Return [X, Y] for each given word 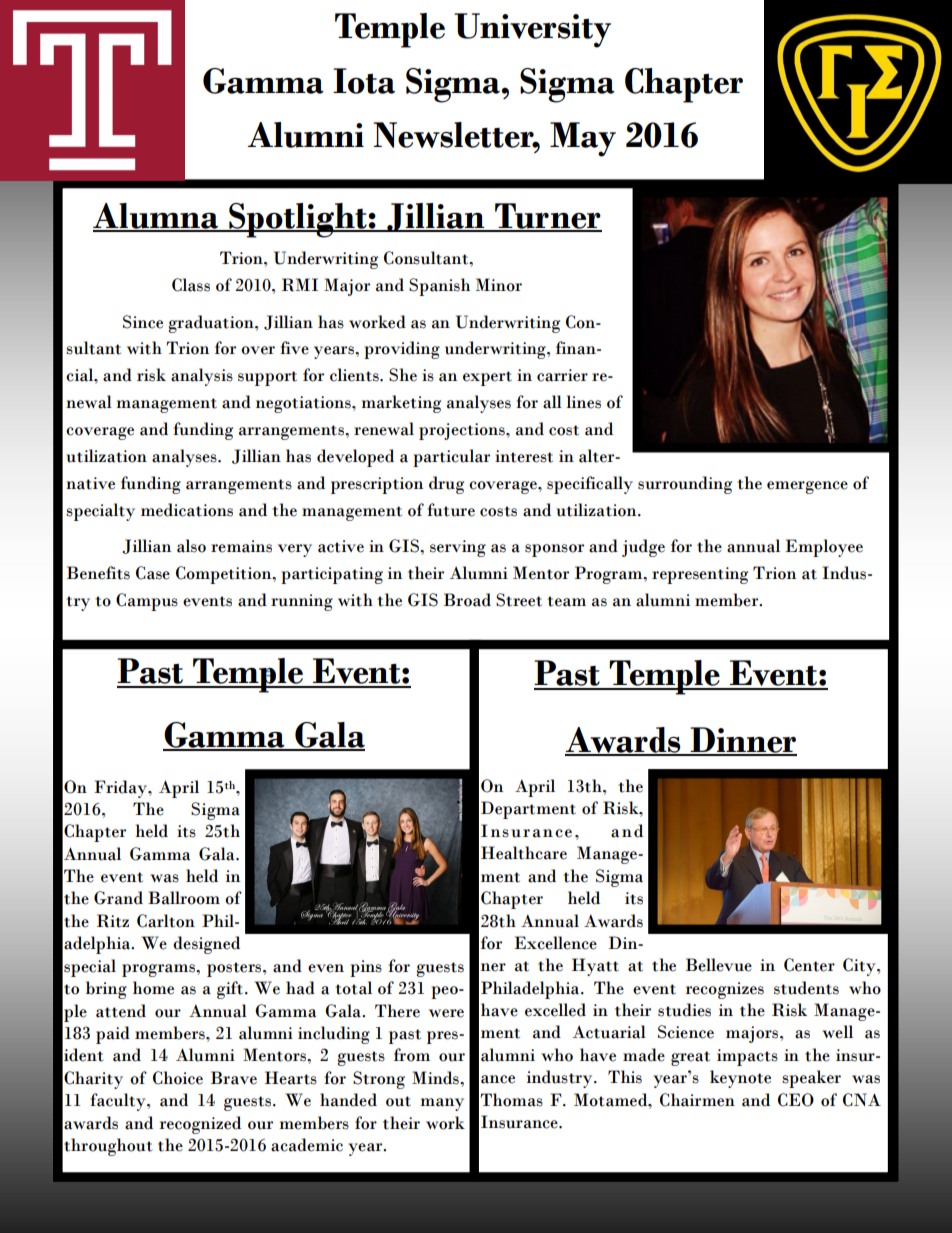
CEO [796, 1100]
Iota [364, 81]
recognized [200, 1125]
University [532, 30]
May [583, 139]
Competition [225, 575]
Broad [467, 600]
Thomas [512, 1100]
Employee [824, 548]
